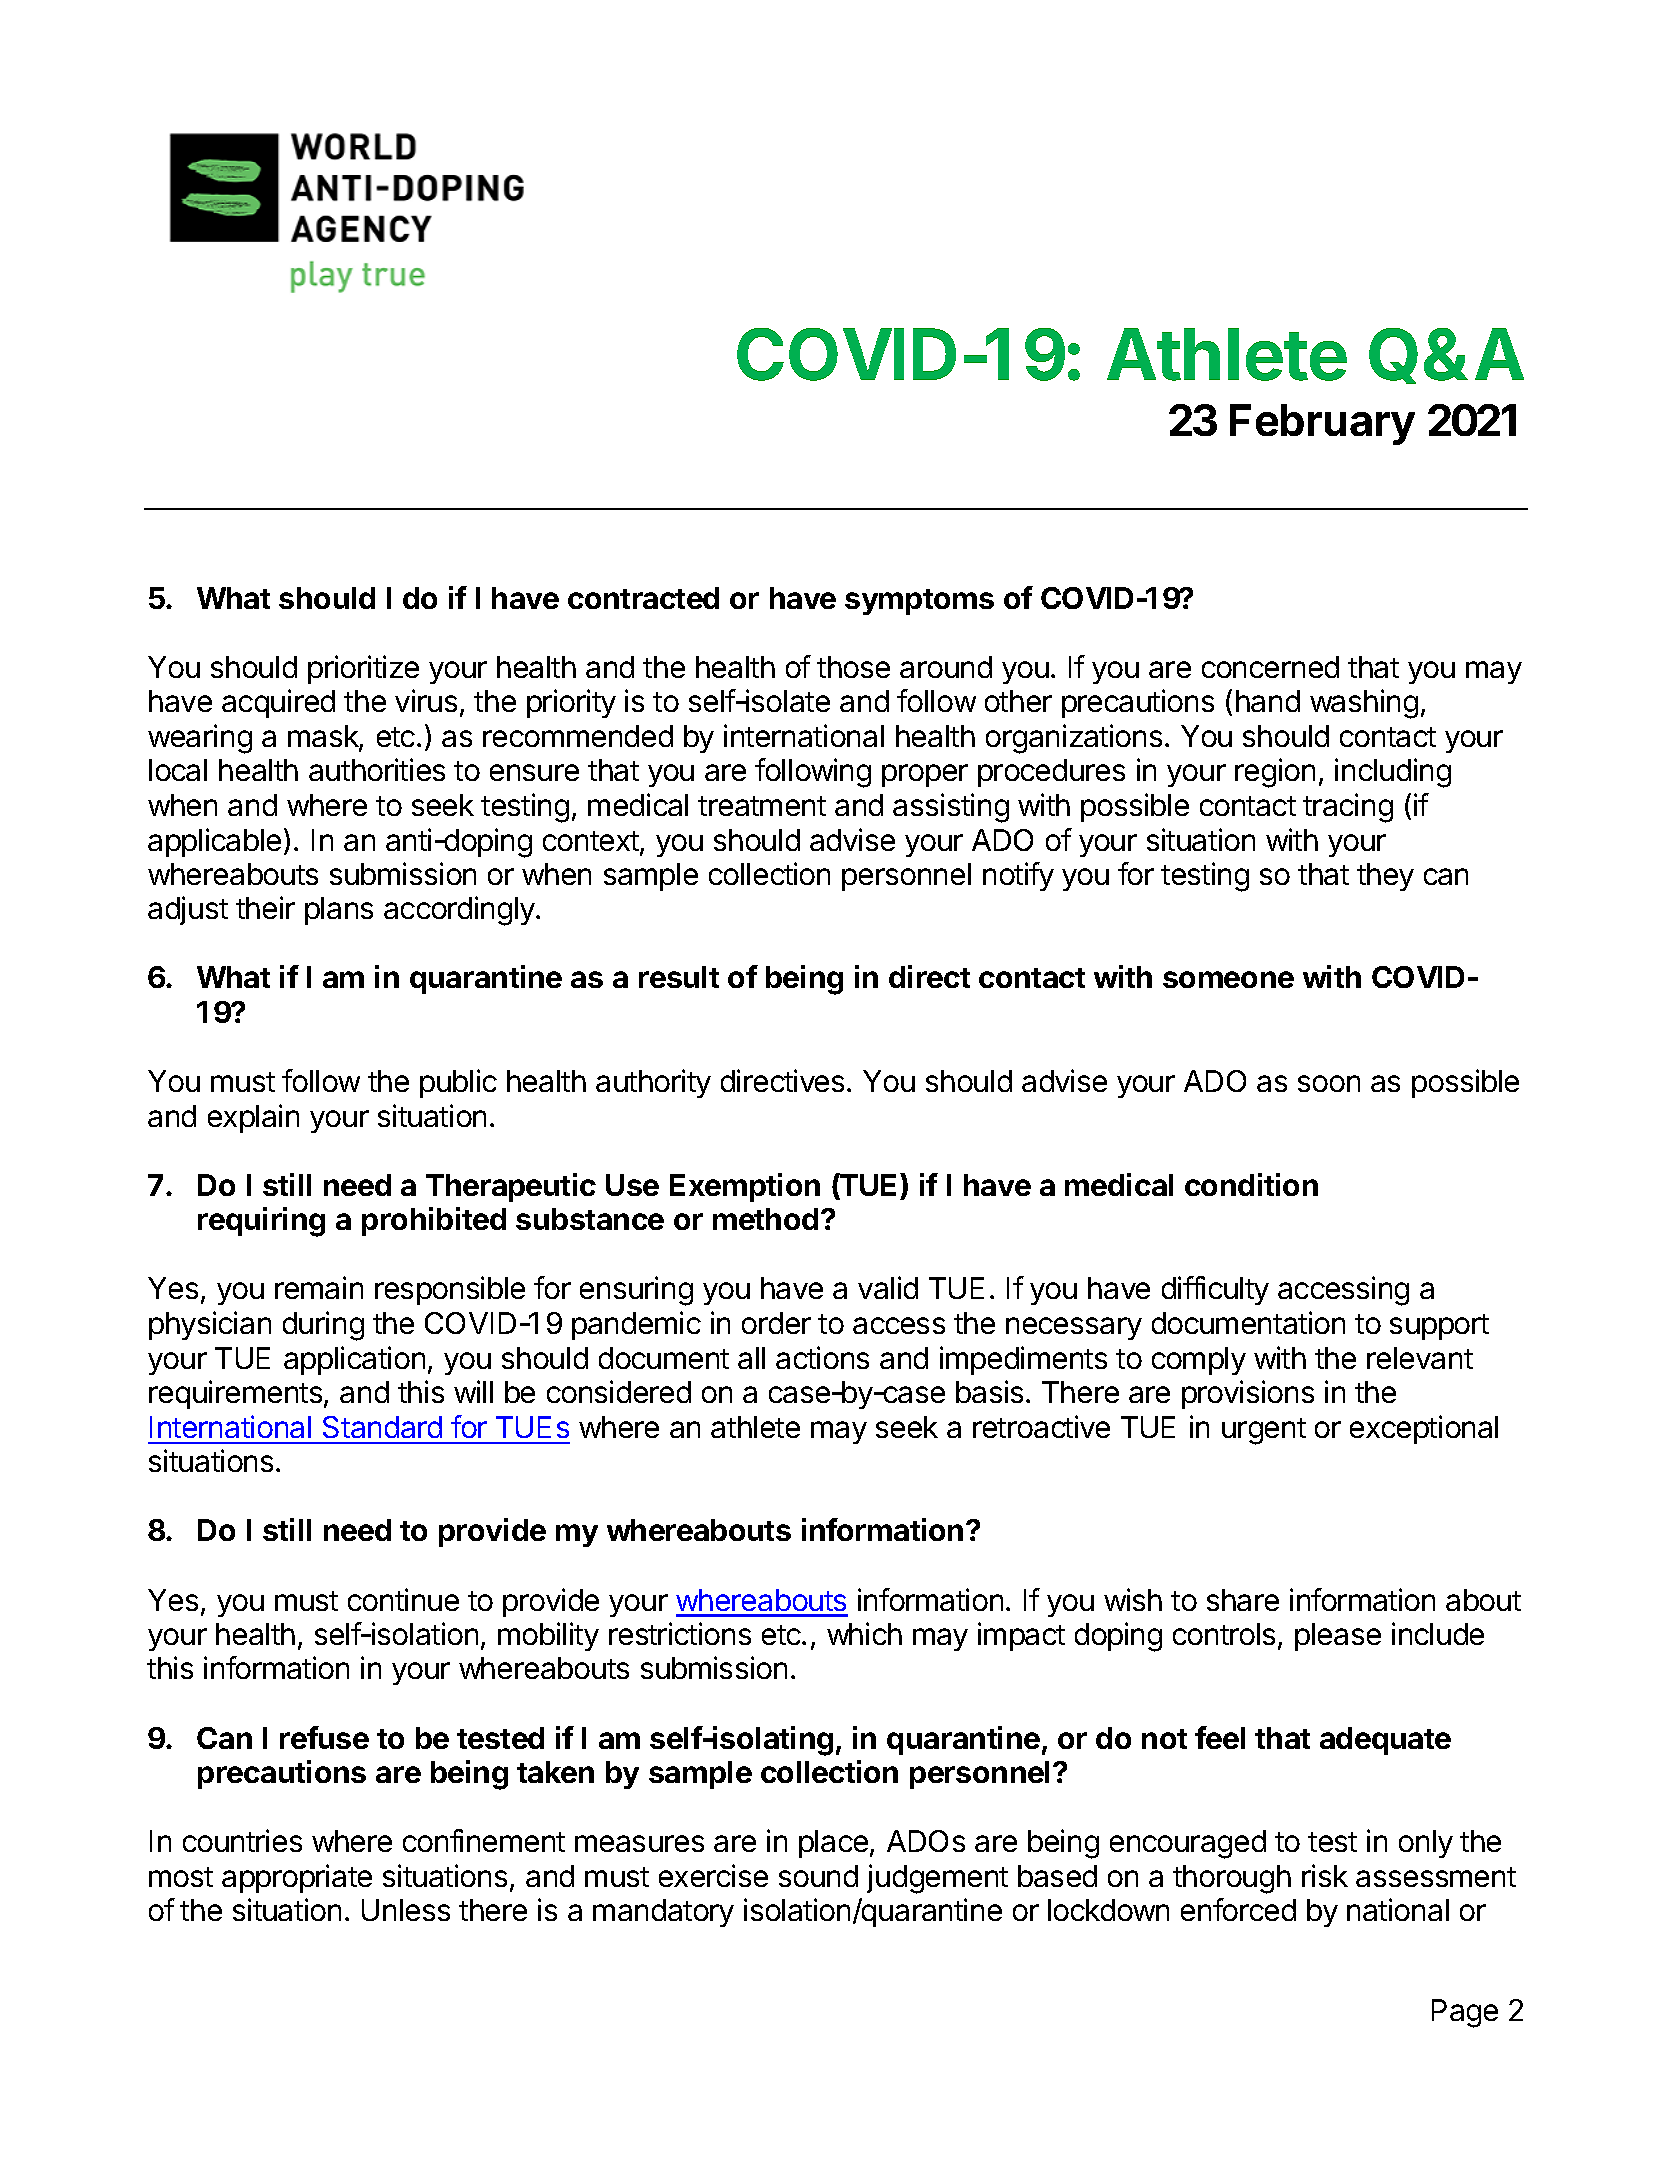  I want to click on plans, so click(339, 911).
